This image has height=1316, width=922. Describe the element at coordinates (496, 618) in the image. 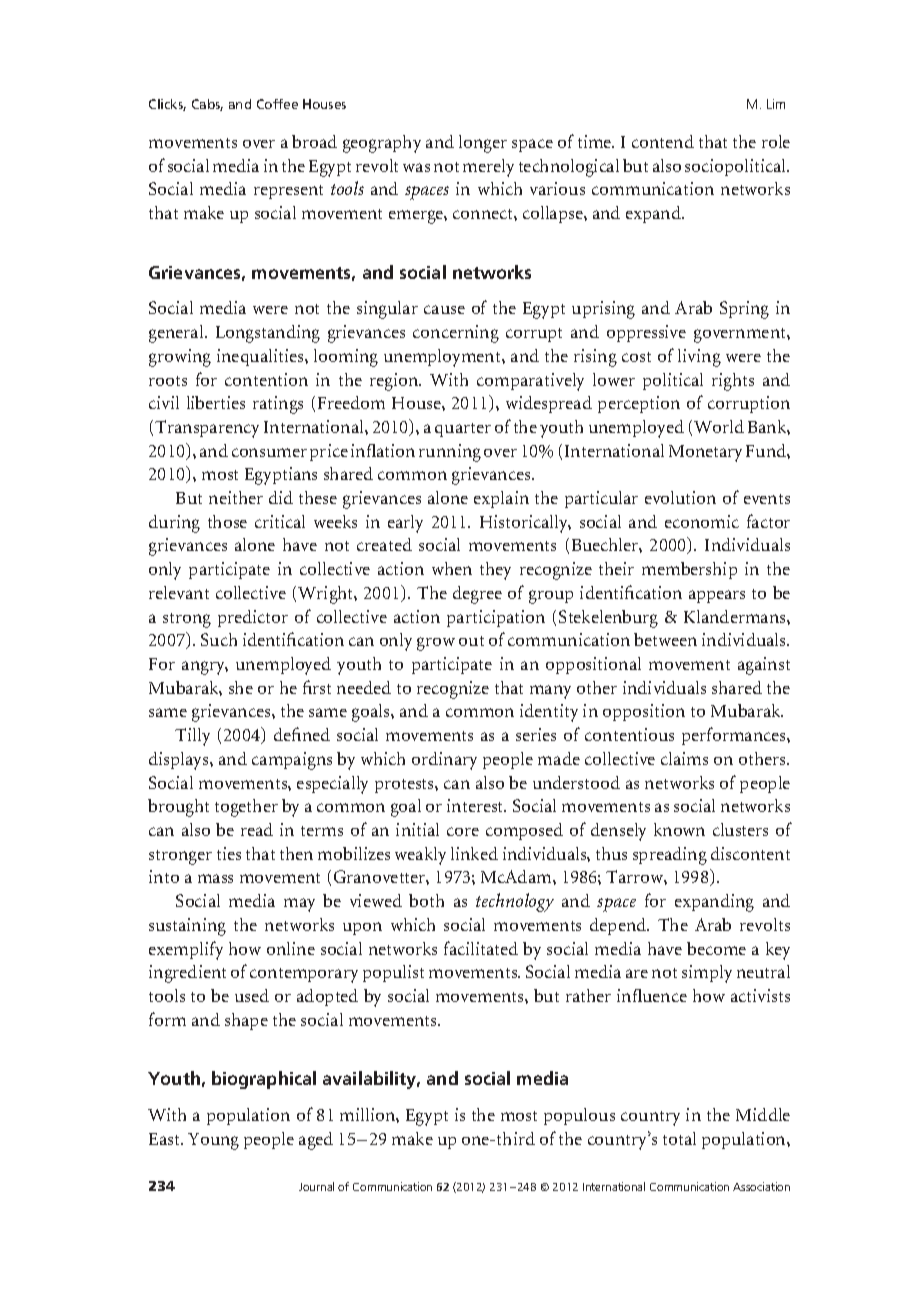

I see `participation` at that location.
